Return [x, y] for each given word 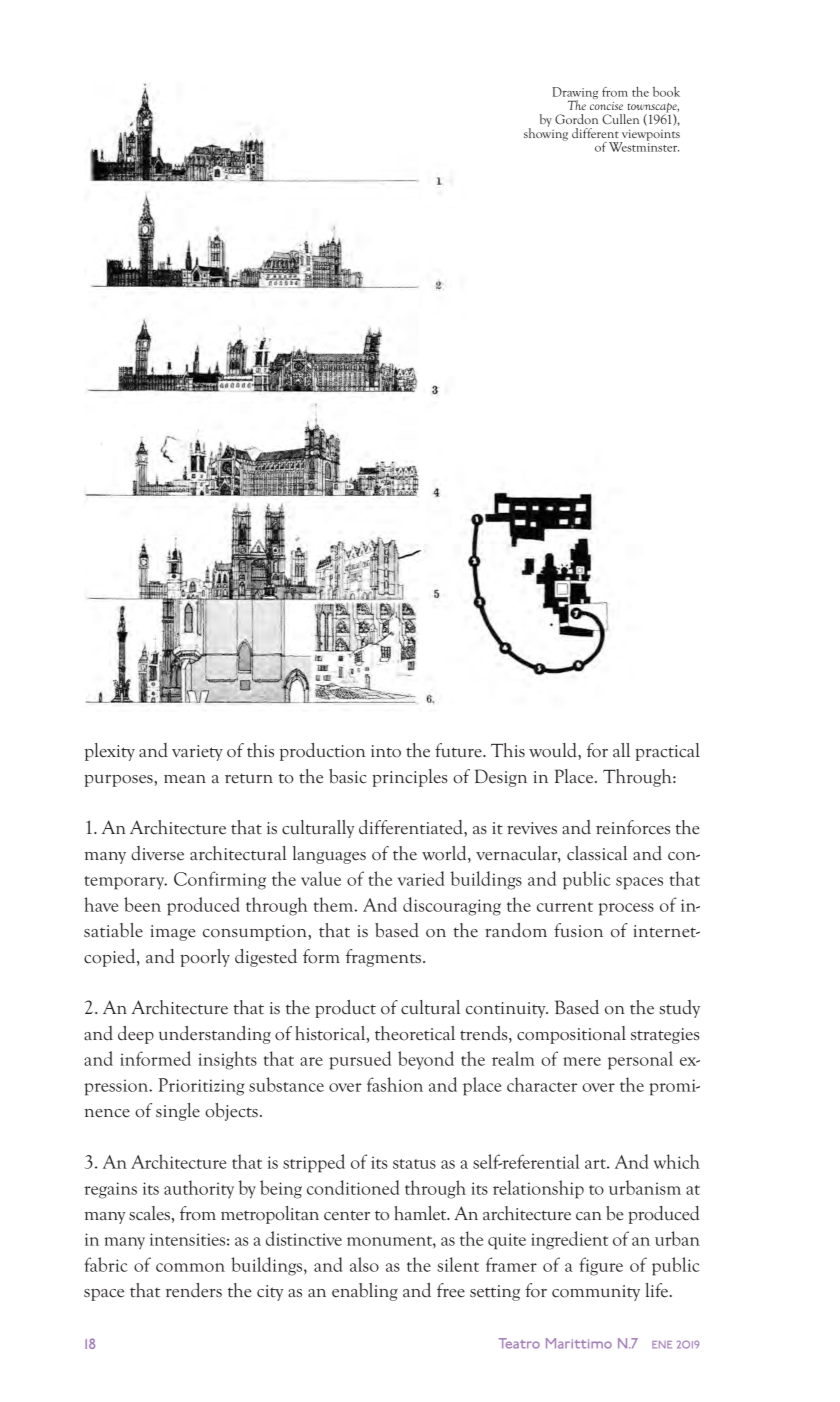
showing [546, 133]
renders [194, 1290]
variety [197, 753]
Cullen [620, 119]
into [386, 751]
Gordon [576, 119]
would [554, 750]
